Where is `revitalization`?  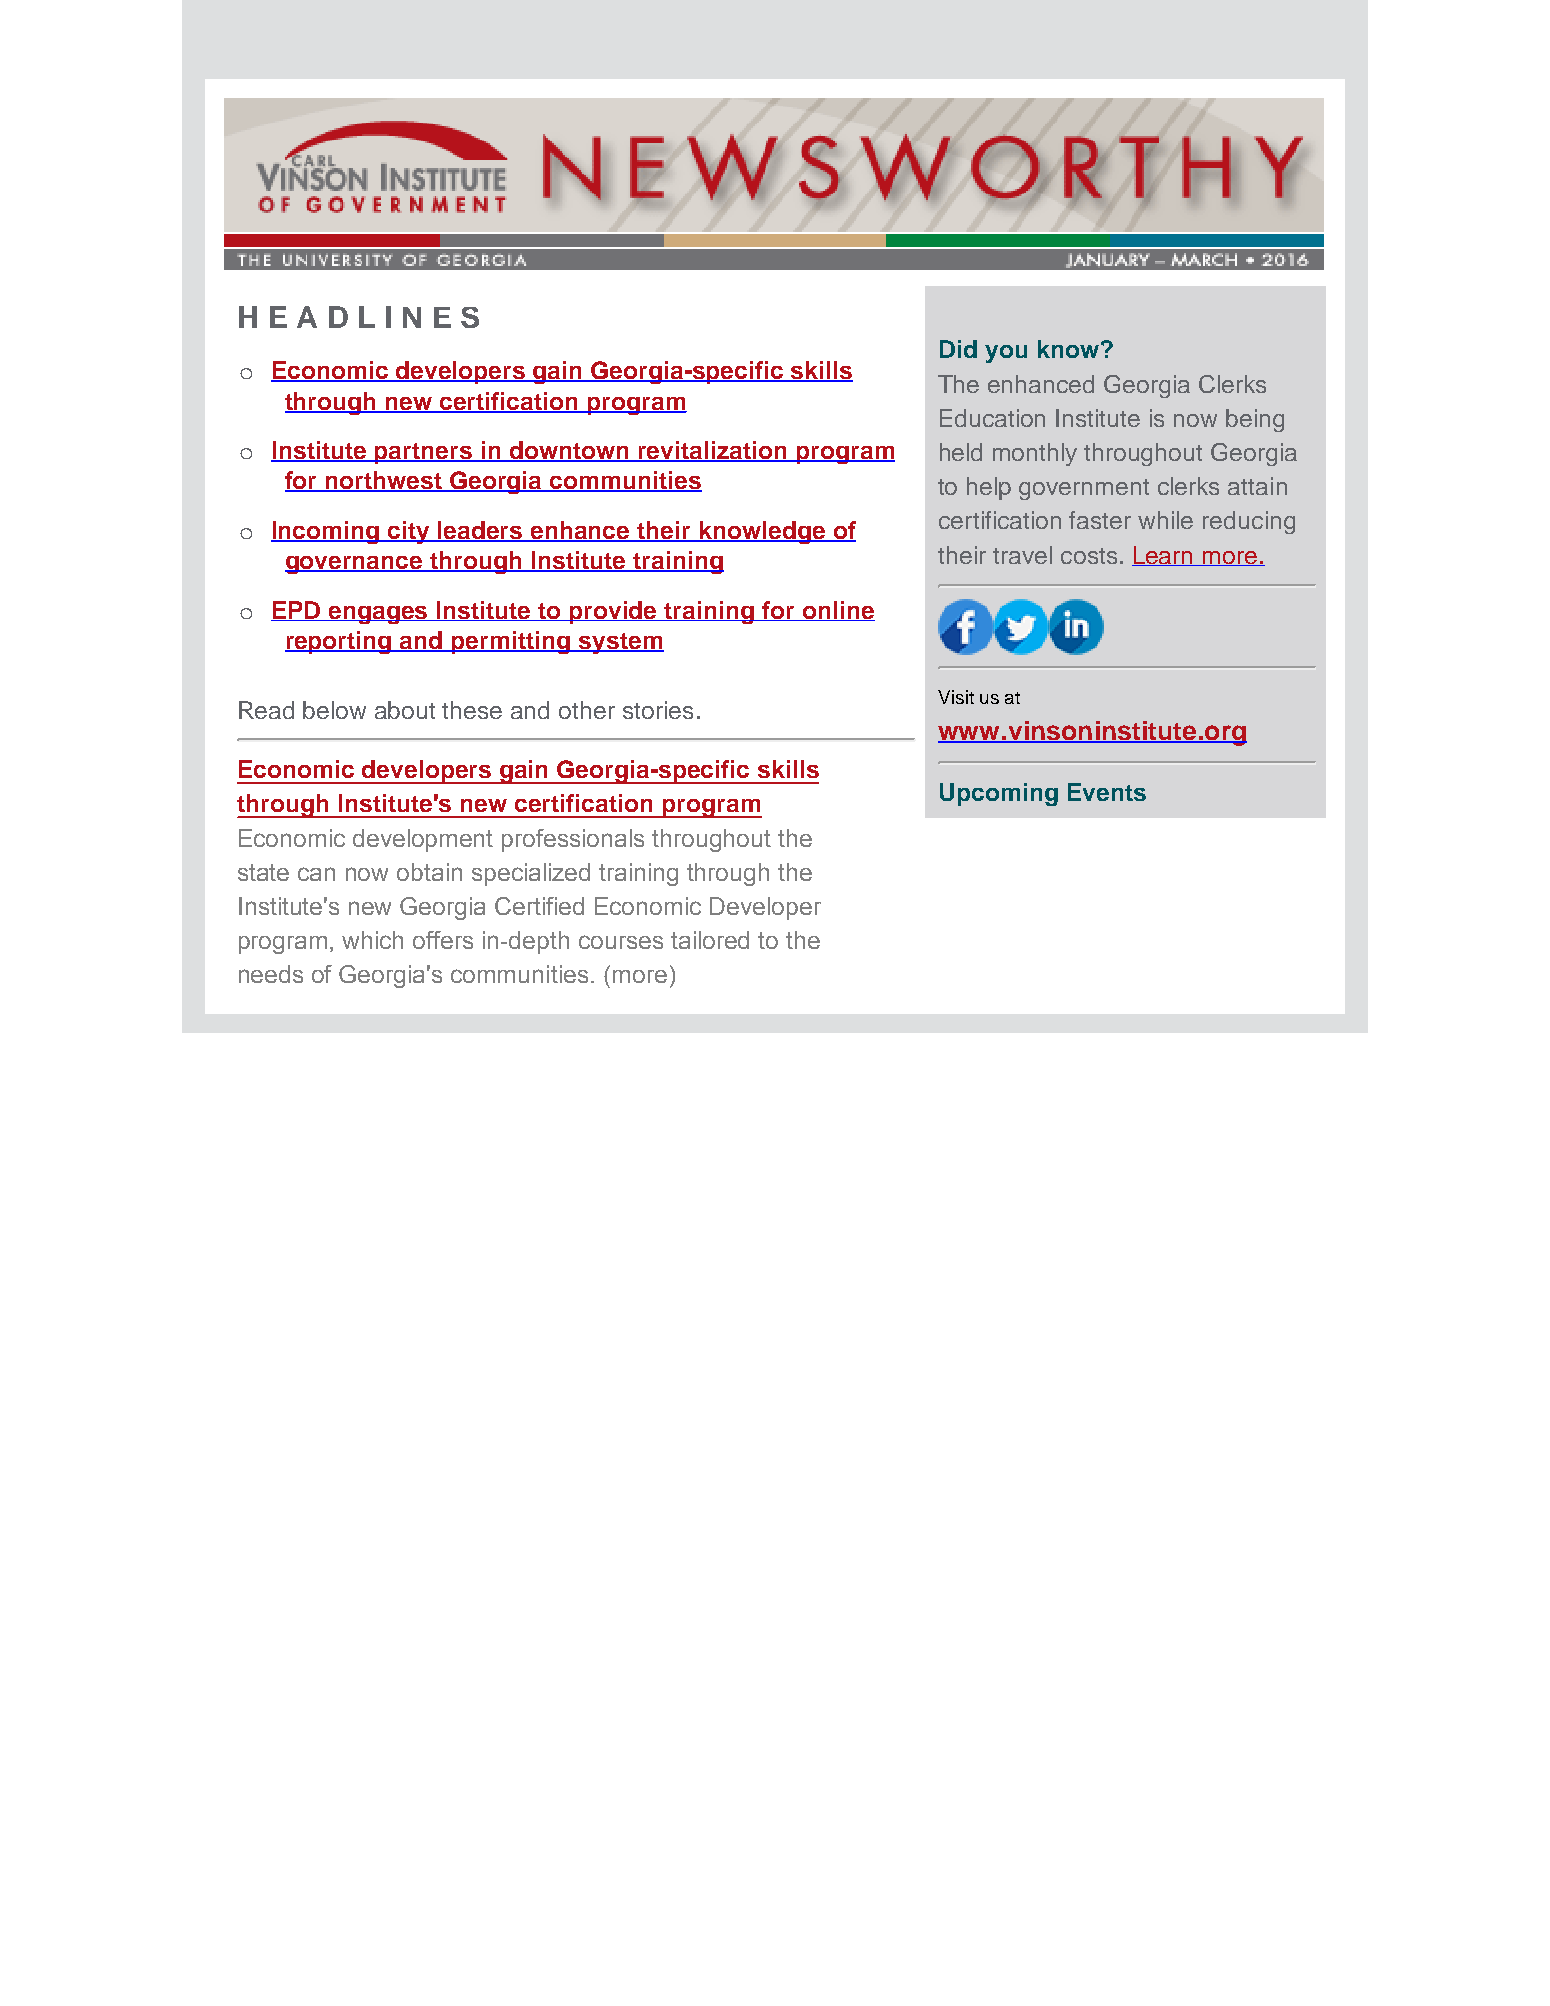
revitalization is located at coordinates (713, 451).
